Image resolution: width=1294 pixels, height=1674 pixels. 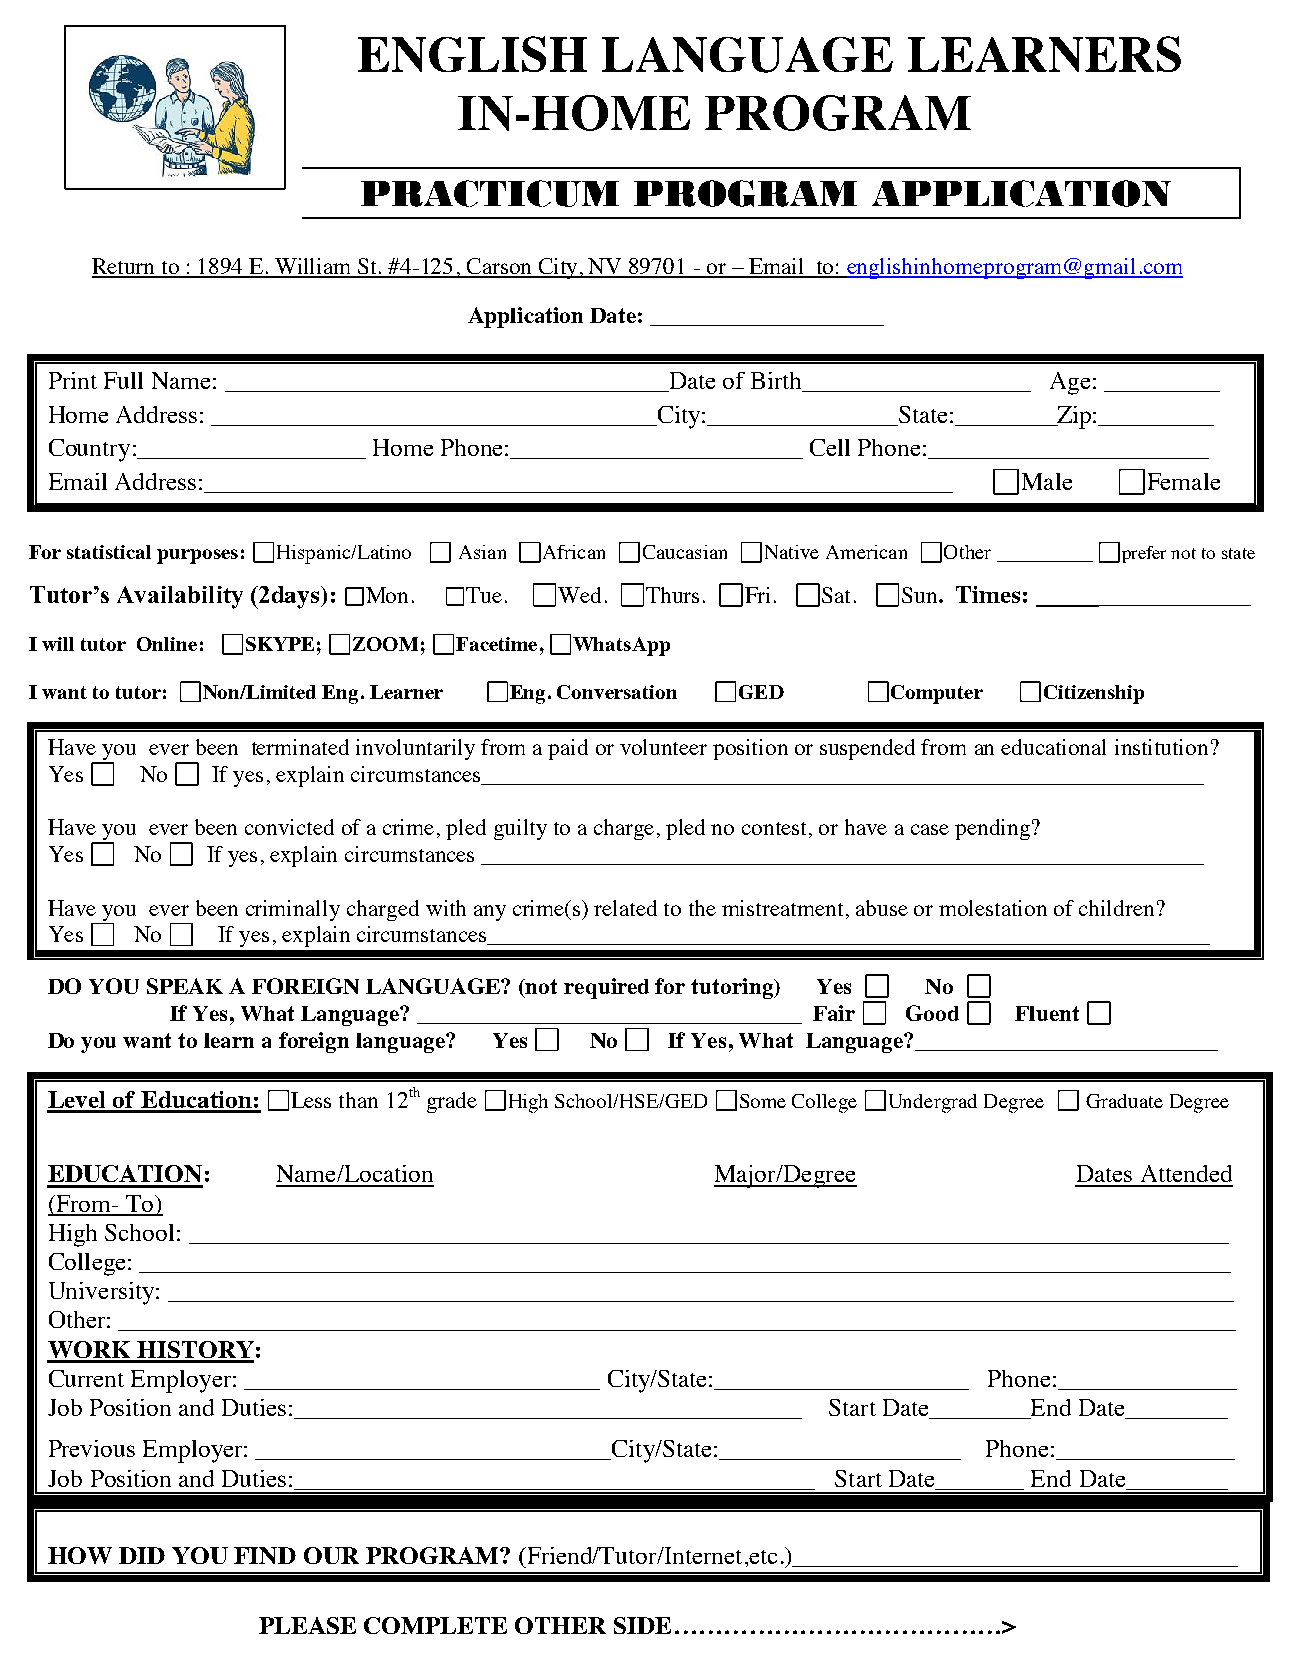 What do you see at coordinates (499, 267) in the document?
I see `Carson` at bounding box center [499, 267].
